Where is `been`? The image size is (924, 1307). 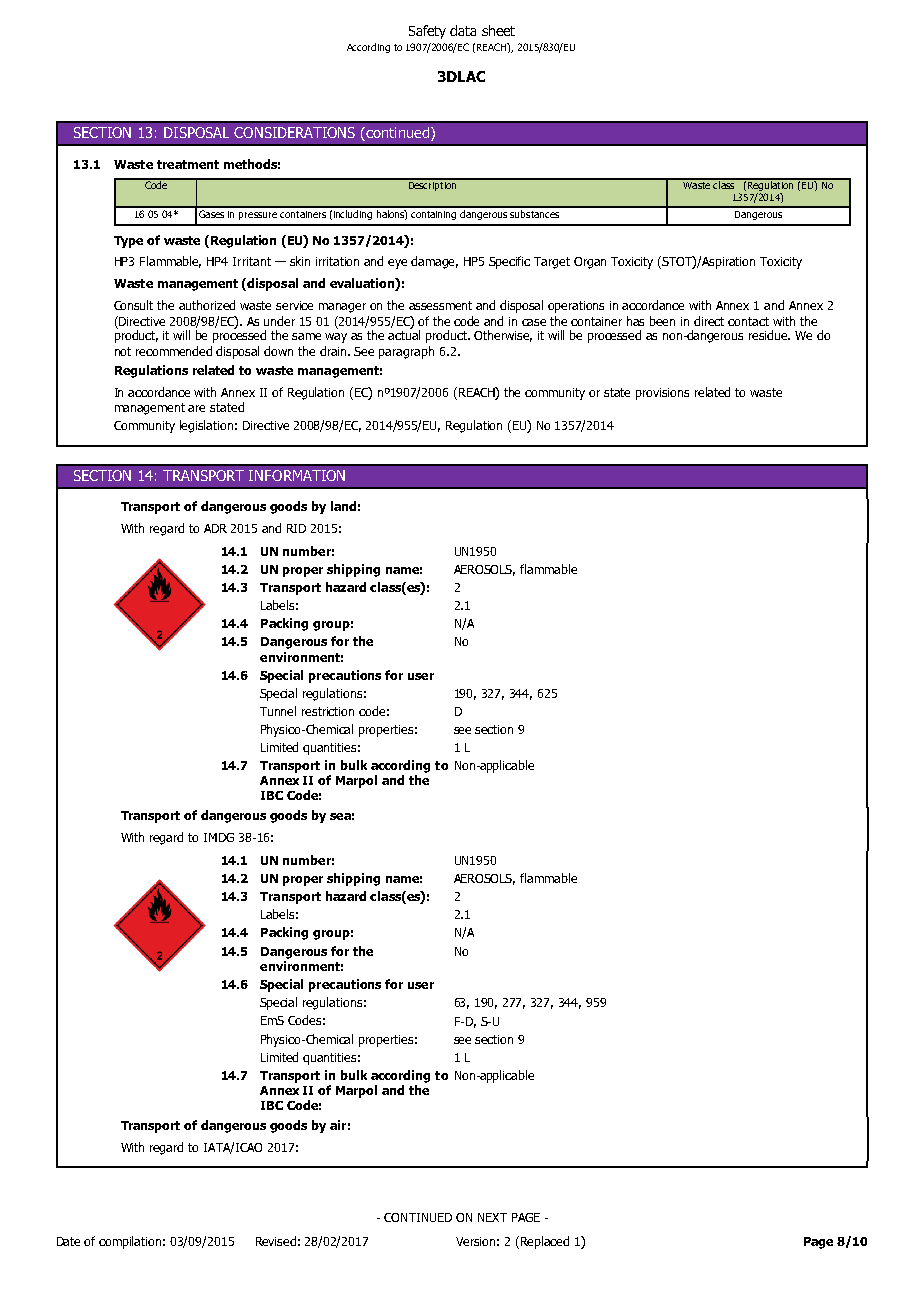
been is located at coordinates (662, 321).
